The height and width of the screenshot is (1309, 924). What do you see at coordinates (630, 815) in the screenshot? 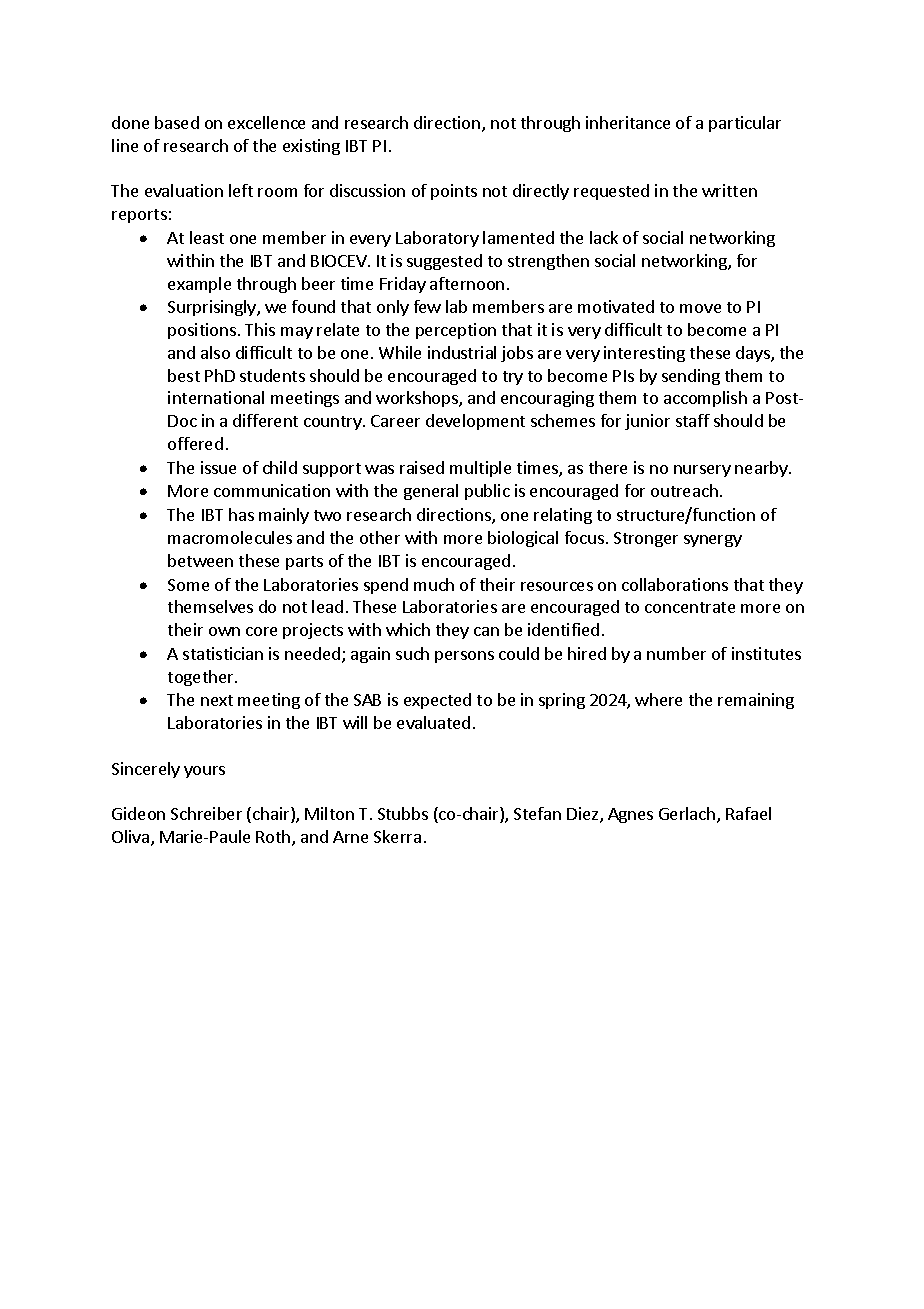
I see `Agnes` at bounding box center [630, 815].
